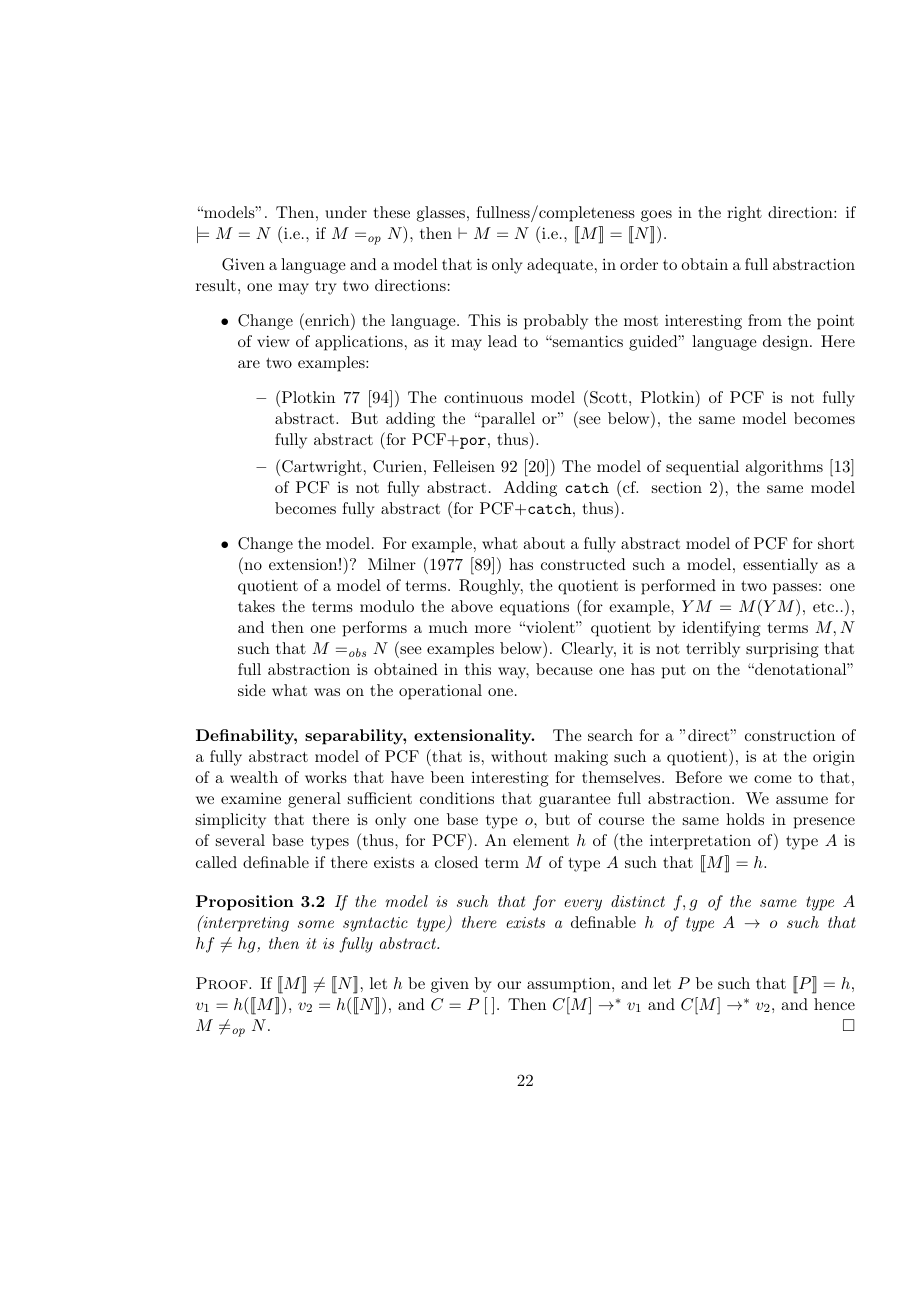  Describe the element at coordinates (790, 735) in the document. I see `construction` at that location.
